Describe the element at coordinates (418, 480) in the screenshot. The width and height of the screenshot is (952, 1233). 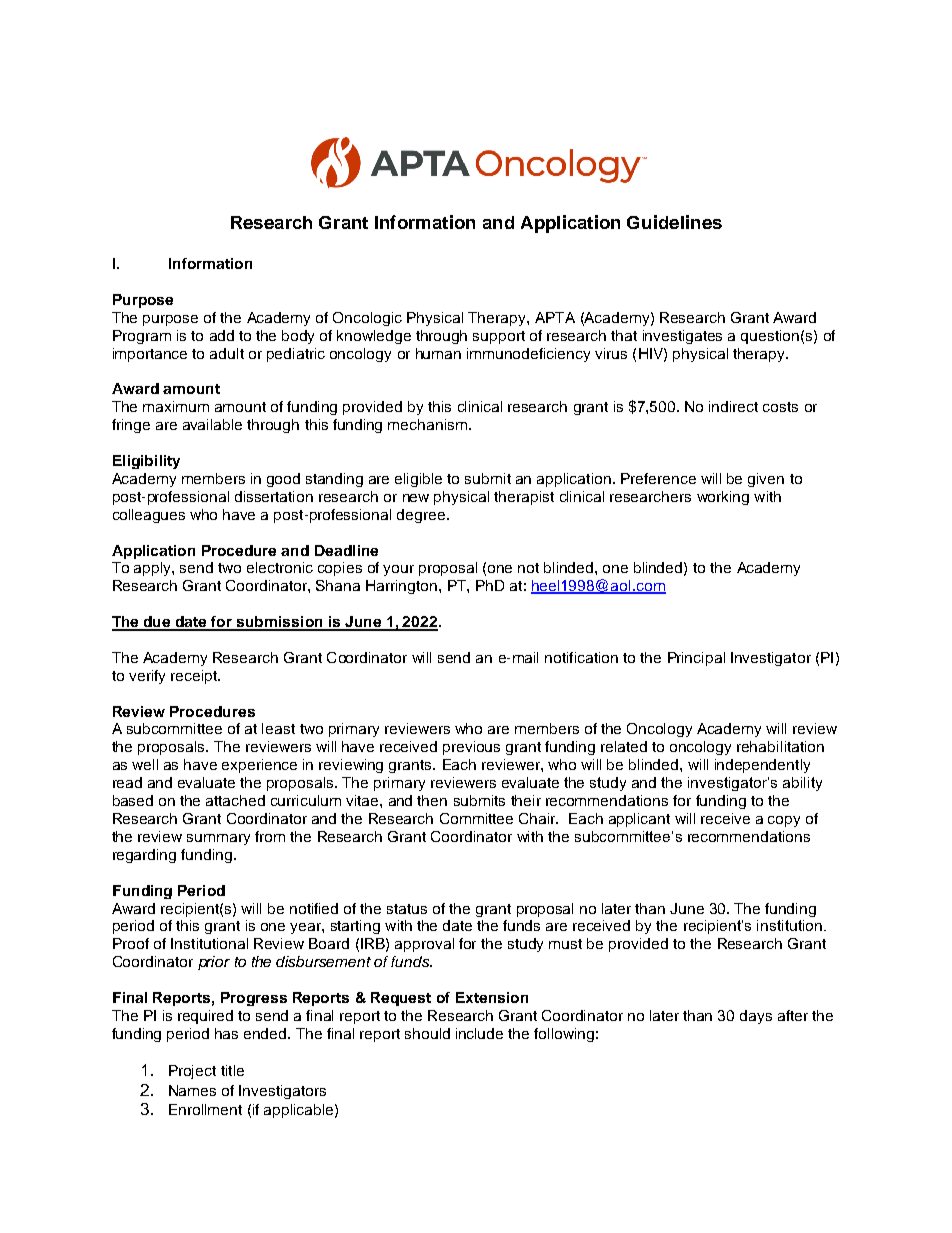
I see `eligible` at that location.
